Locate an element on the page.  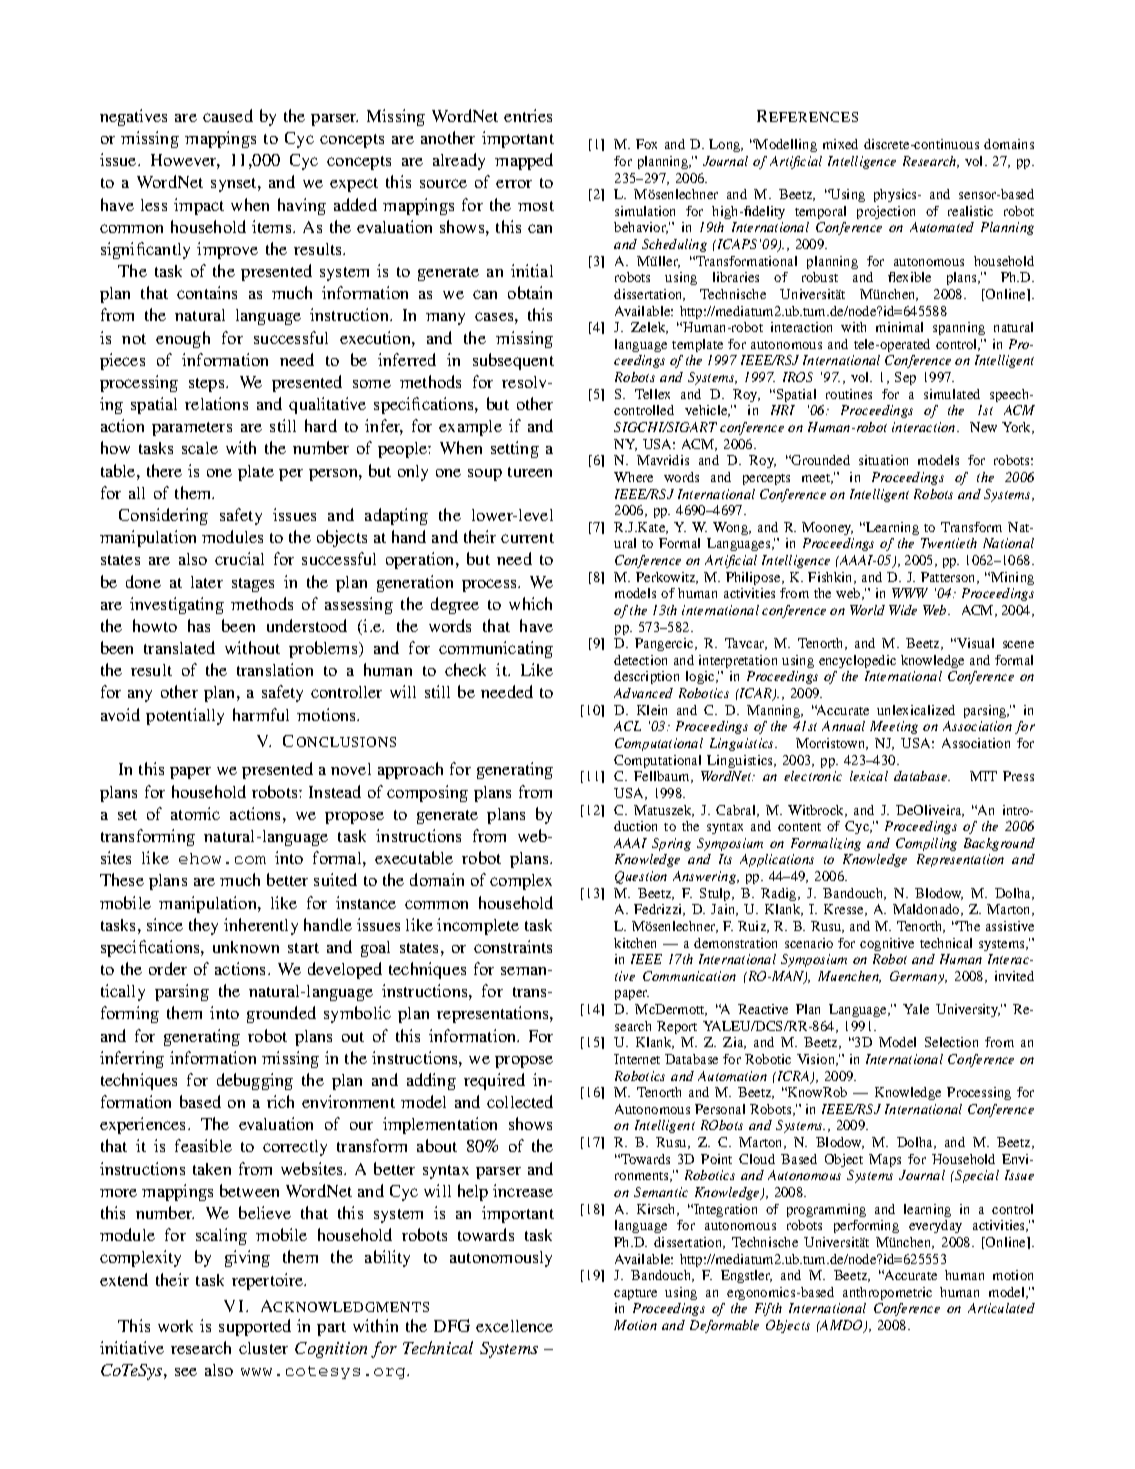
mapped is located at coordinates (524, 161).
